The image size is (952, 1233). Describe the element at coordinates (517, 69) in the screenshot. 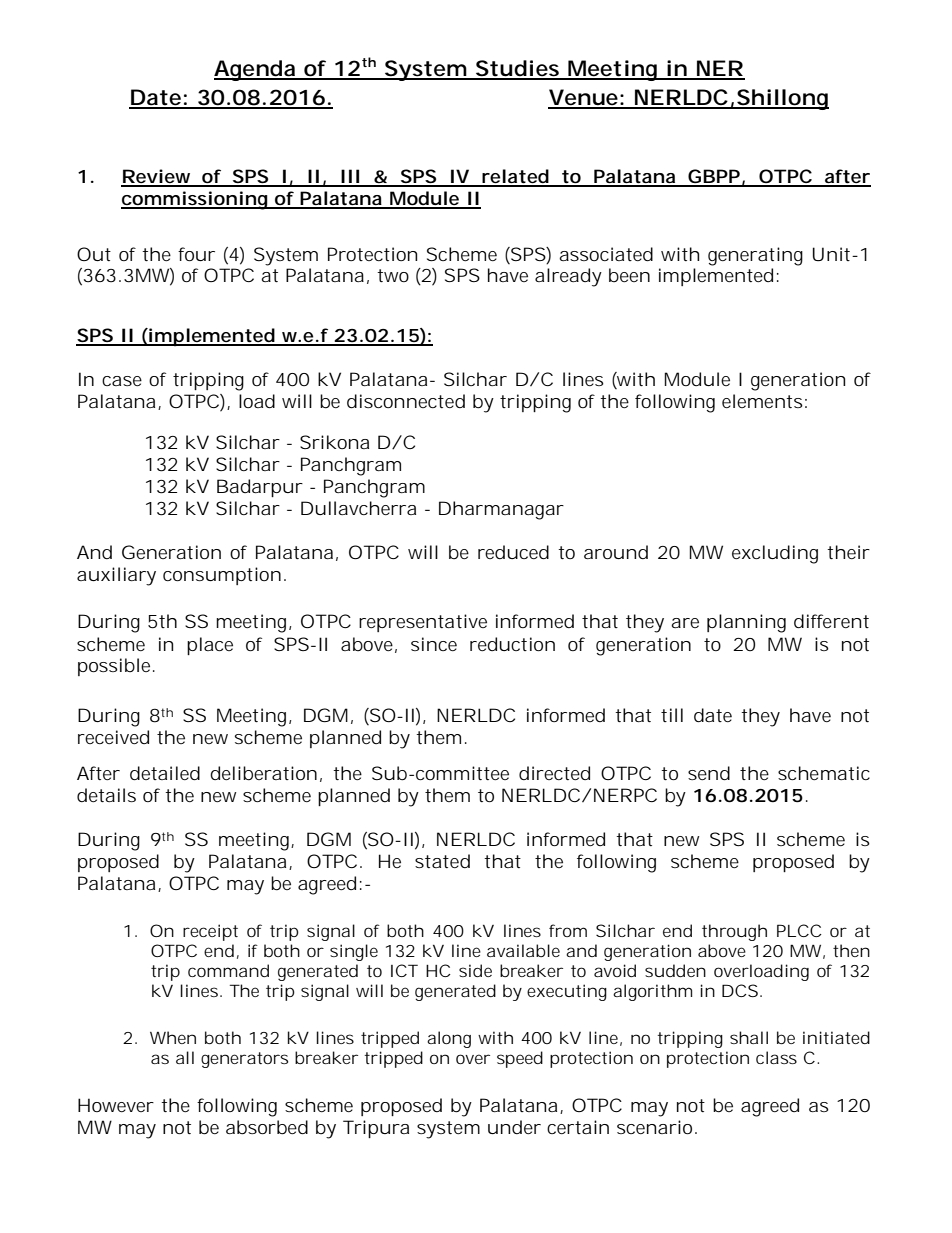

I see `Studies` at that location.
